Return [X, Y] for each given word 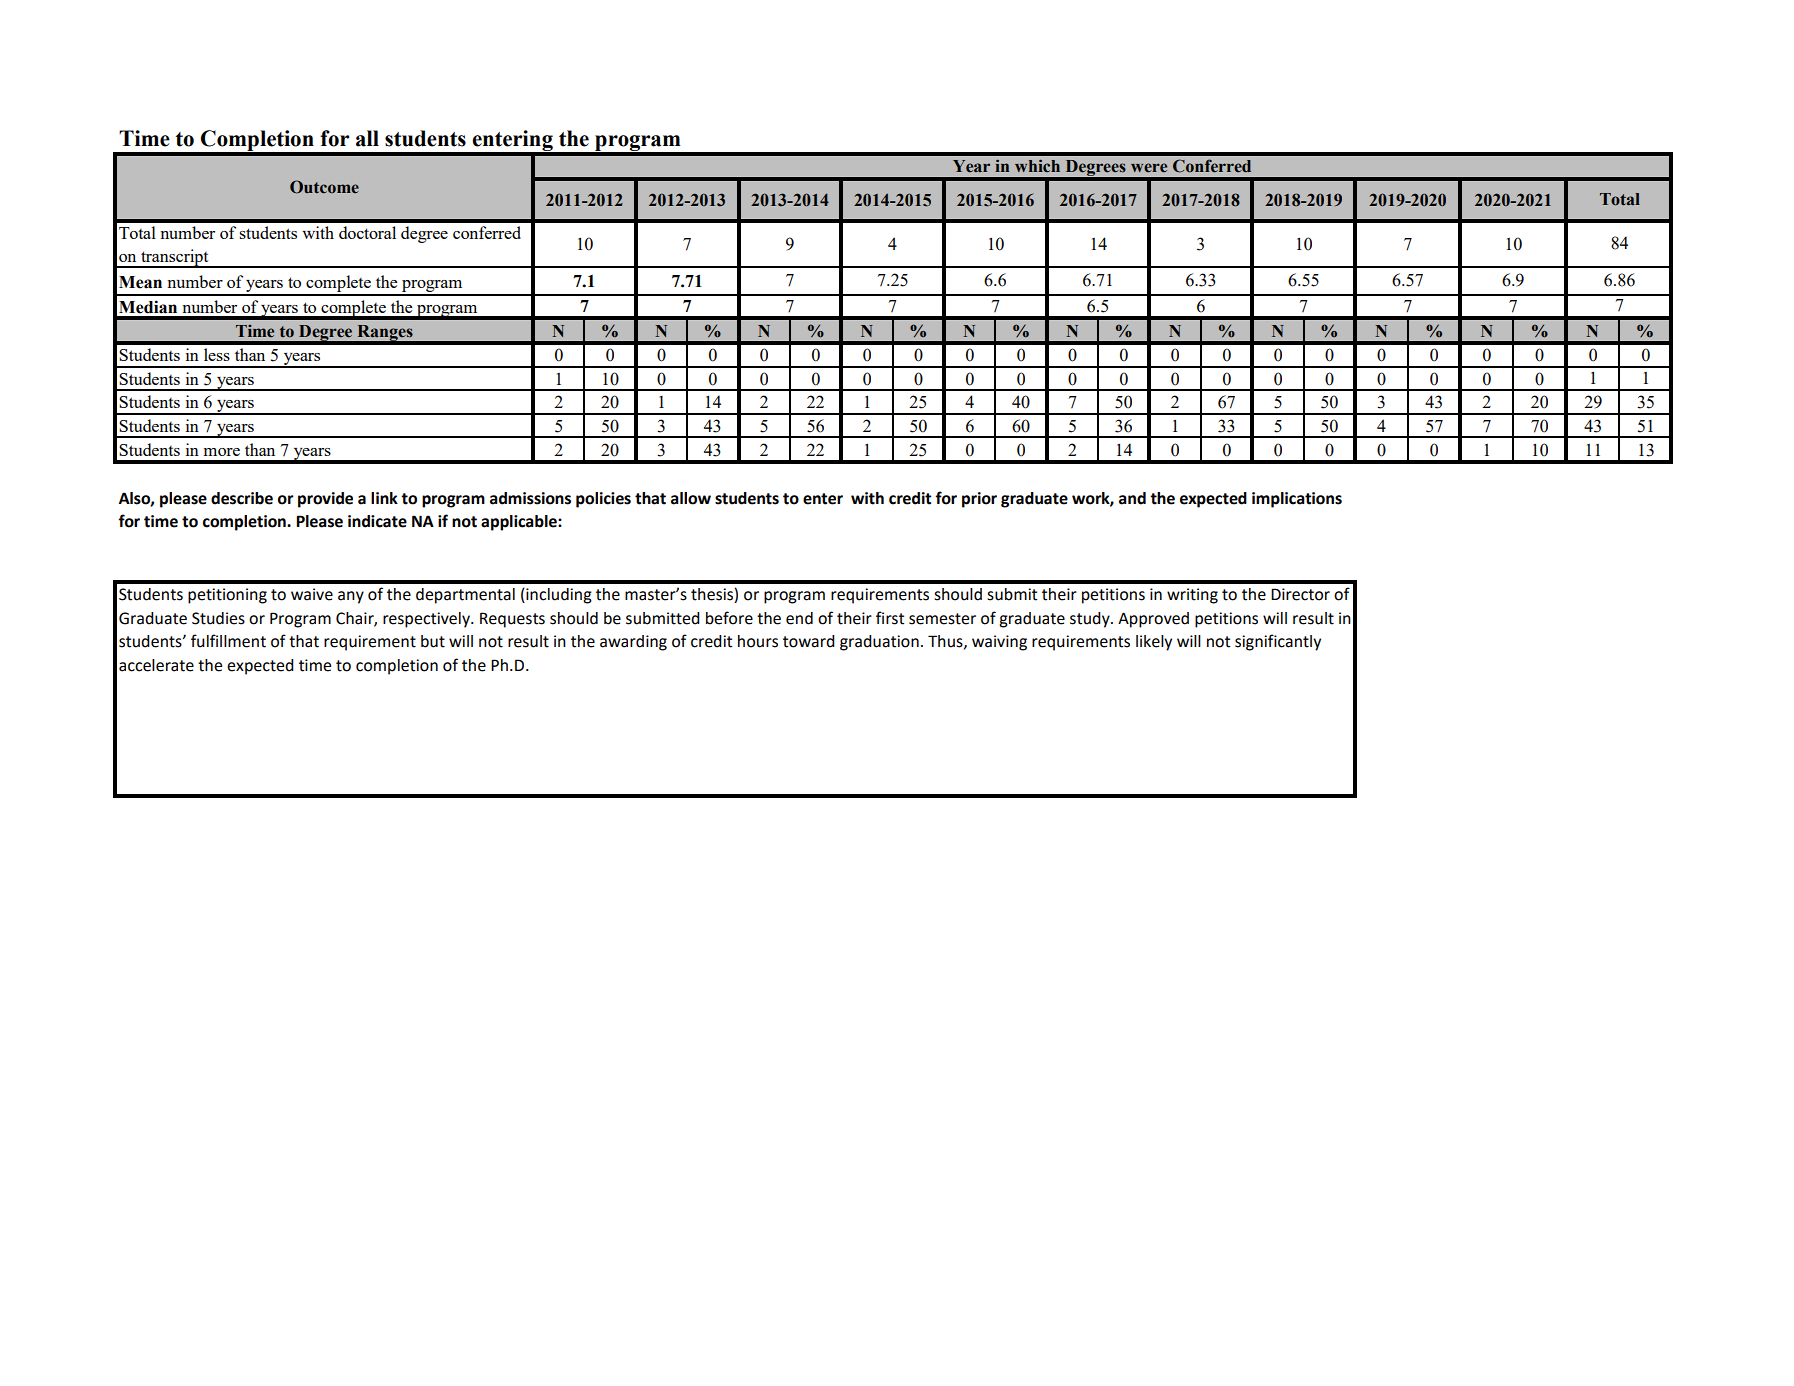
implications [1297, 500]
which [1037, 166]
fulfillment [228, 641]
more [222, 452]
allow [691, 498]
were [1149, 168]
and [1132, 498]
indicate [377, 521]
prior [979, 500]
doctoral [367, 232]
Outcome [324, 187]
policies [603, 500]
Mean [140, 282]
